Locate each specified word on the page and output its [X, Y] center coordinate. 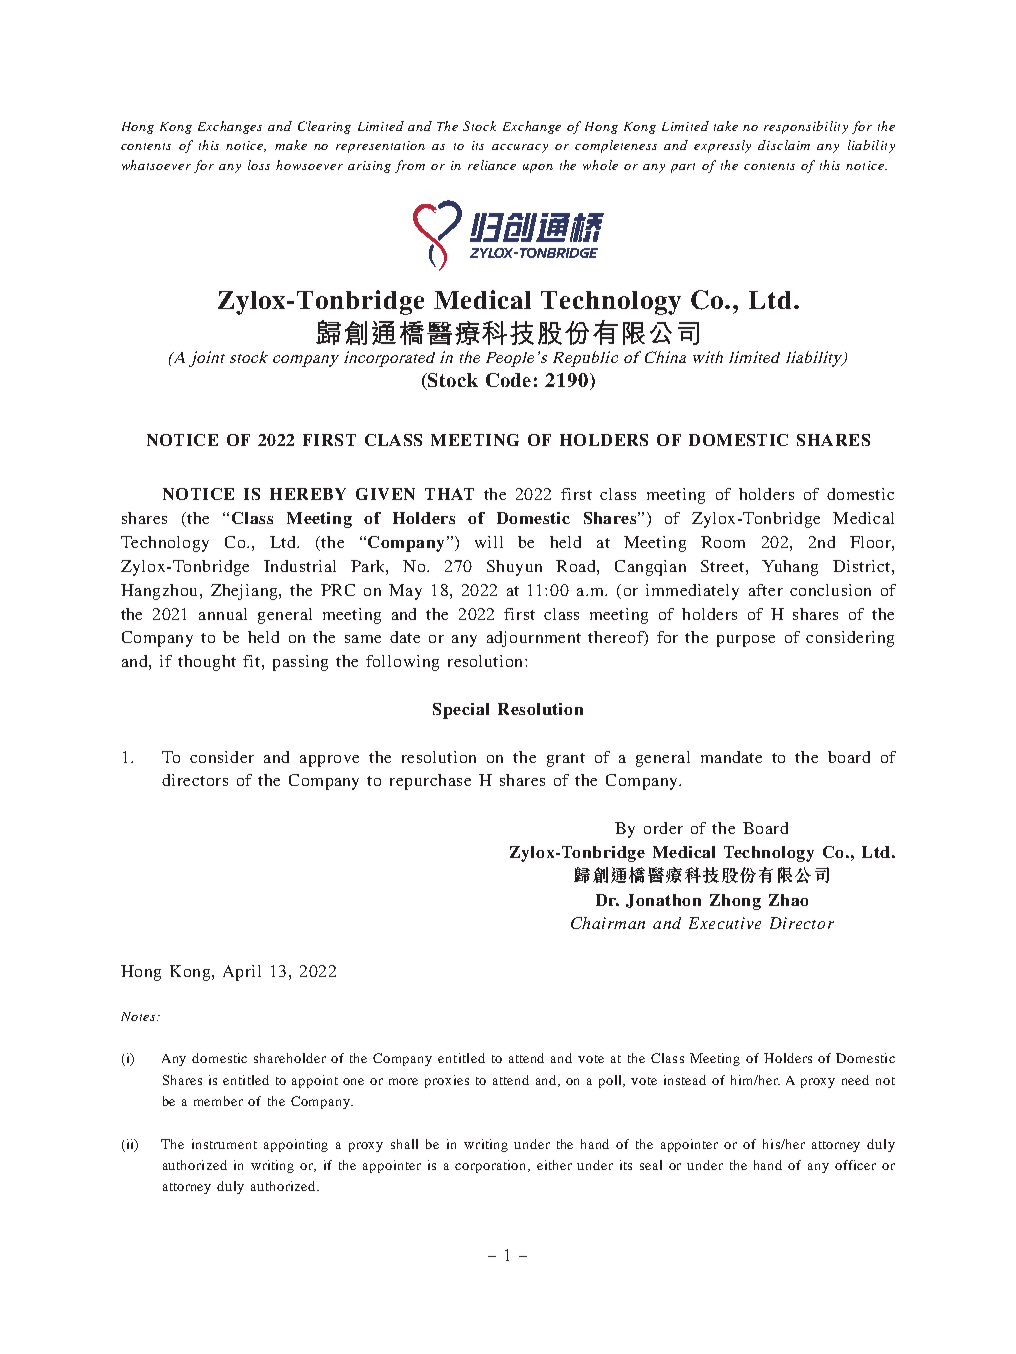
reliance [492, 165]
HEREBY [308, 494]
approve [329, 761]
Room [723, 542]
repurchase [430, 782]
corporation [492, 1166]
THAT [449, 494]
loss [259, 165]
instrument [224, 1144]
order [663, 828]
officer [855, 1165]
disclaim [784, 145]
